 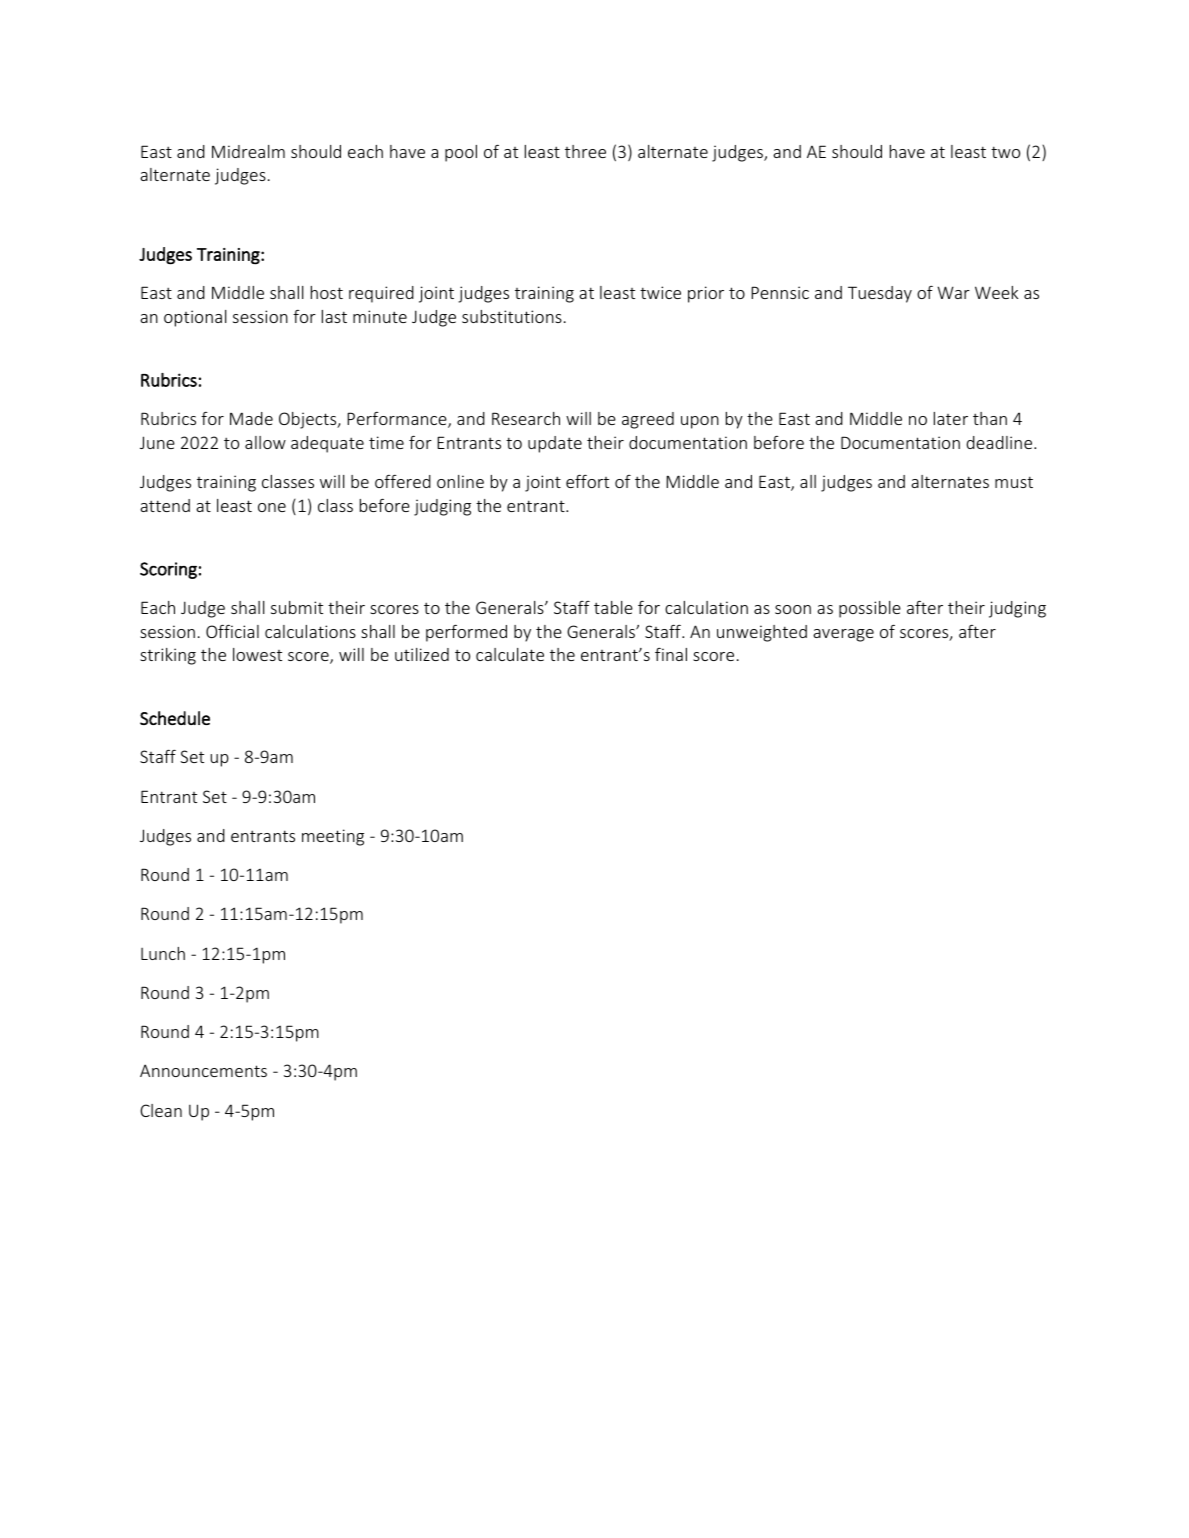 What do you see at coordinates (232, 631) in the document?
I see `Official` at bounding box center [232, 631].
